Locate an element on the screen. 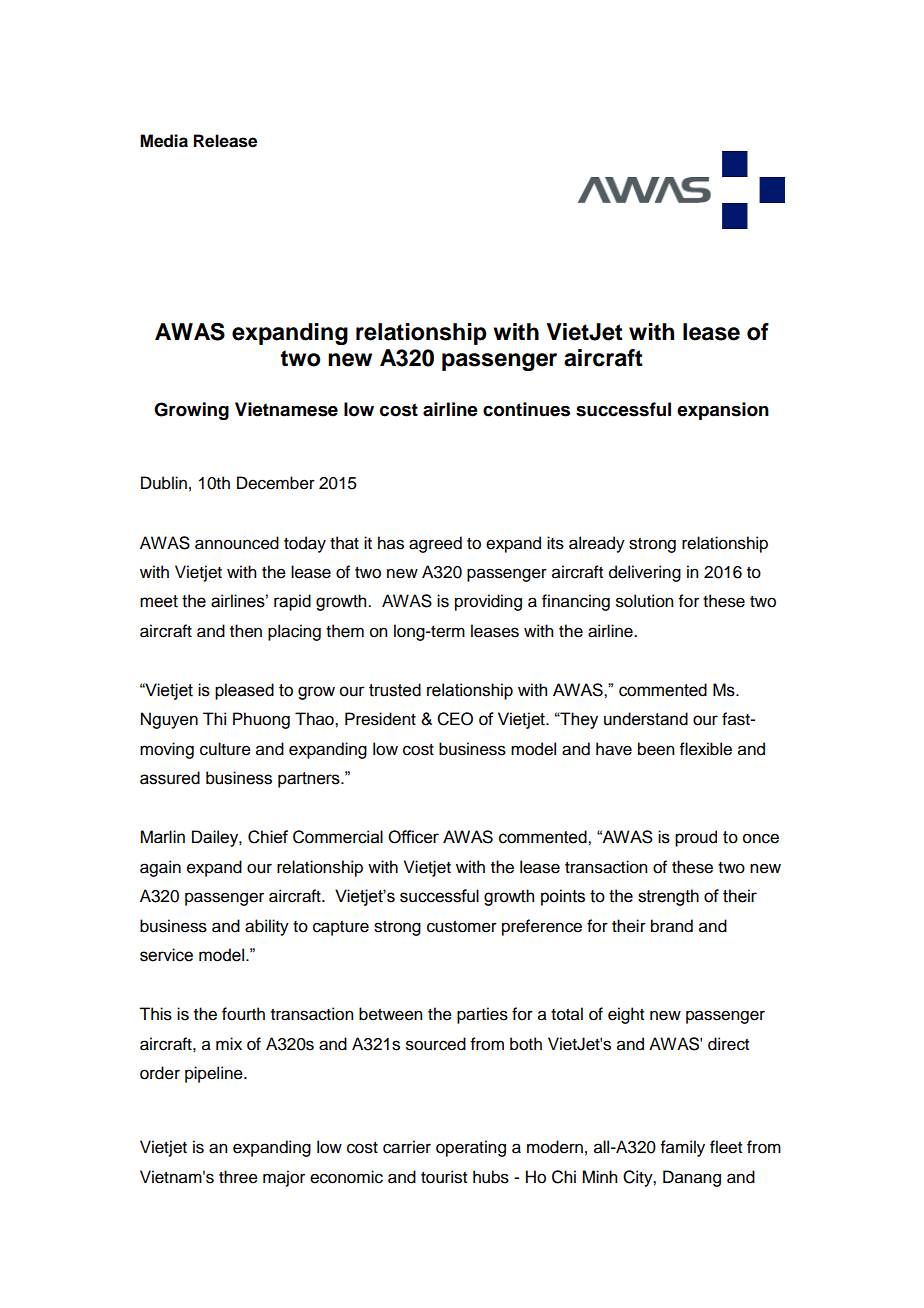 The image size is (924, 1308). expansion is located at coordinates (723, 411).
